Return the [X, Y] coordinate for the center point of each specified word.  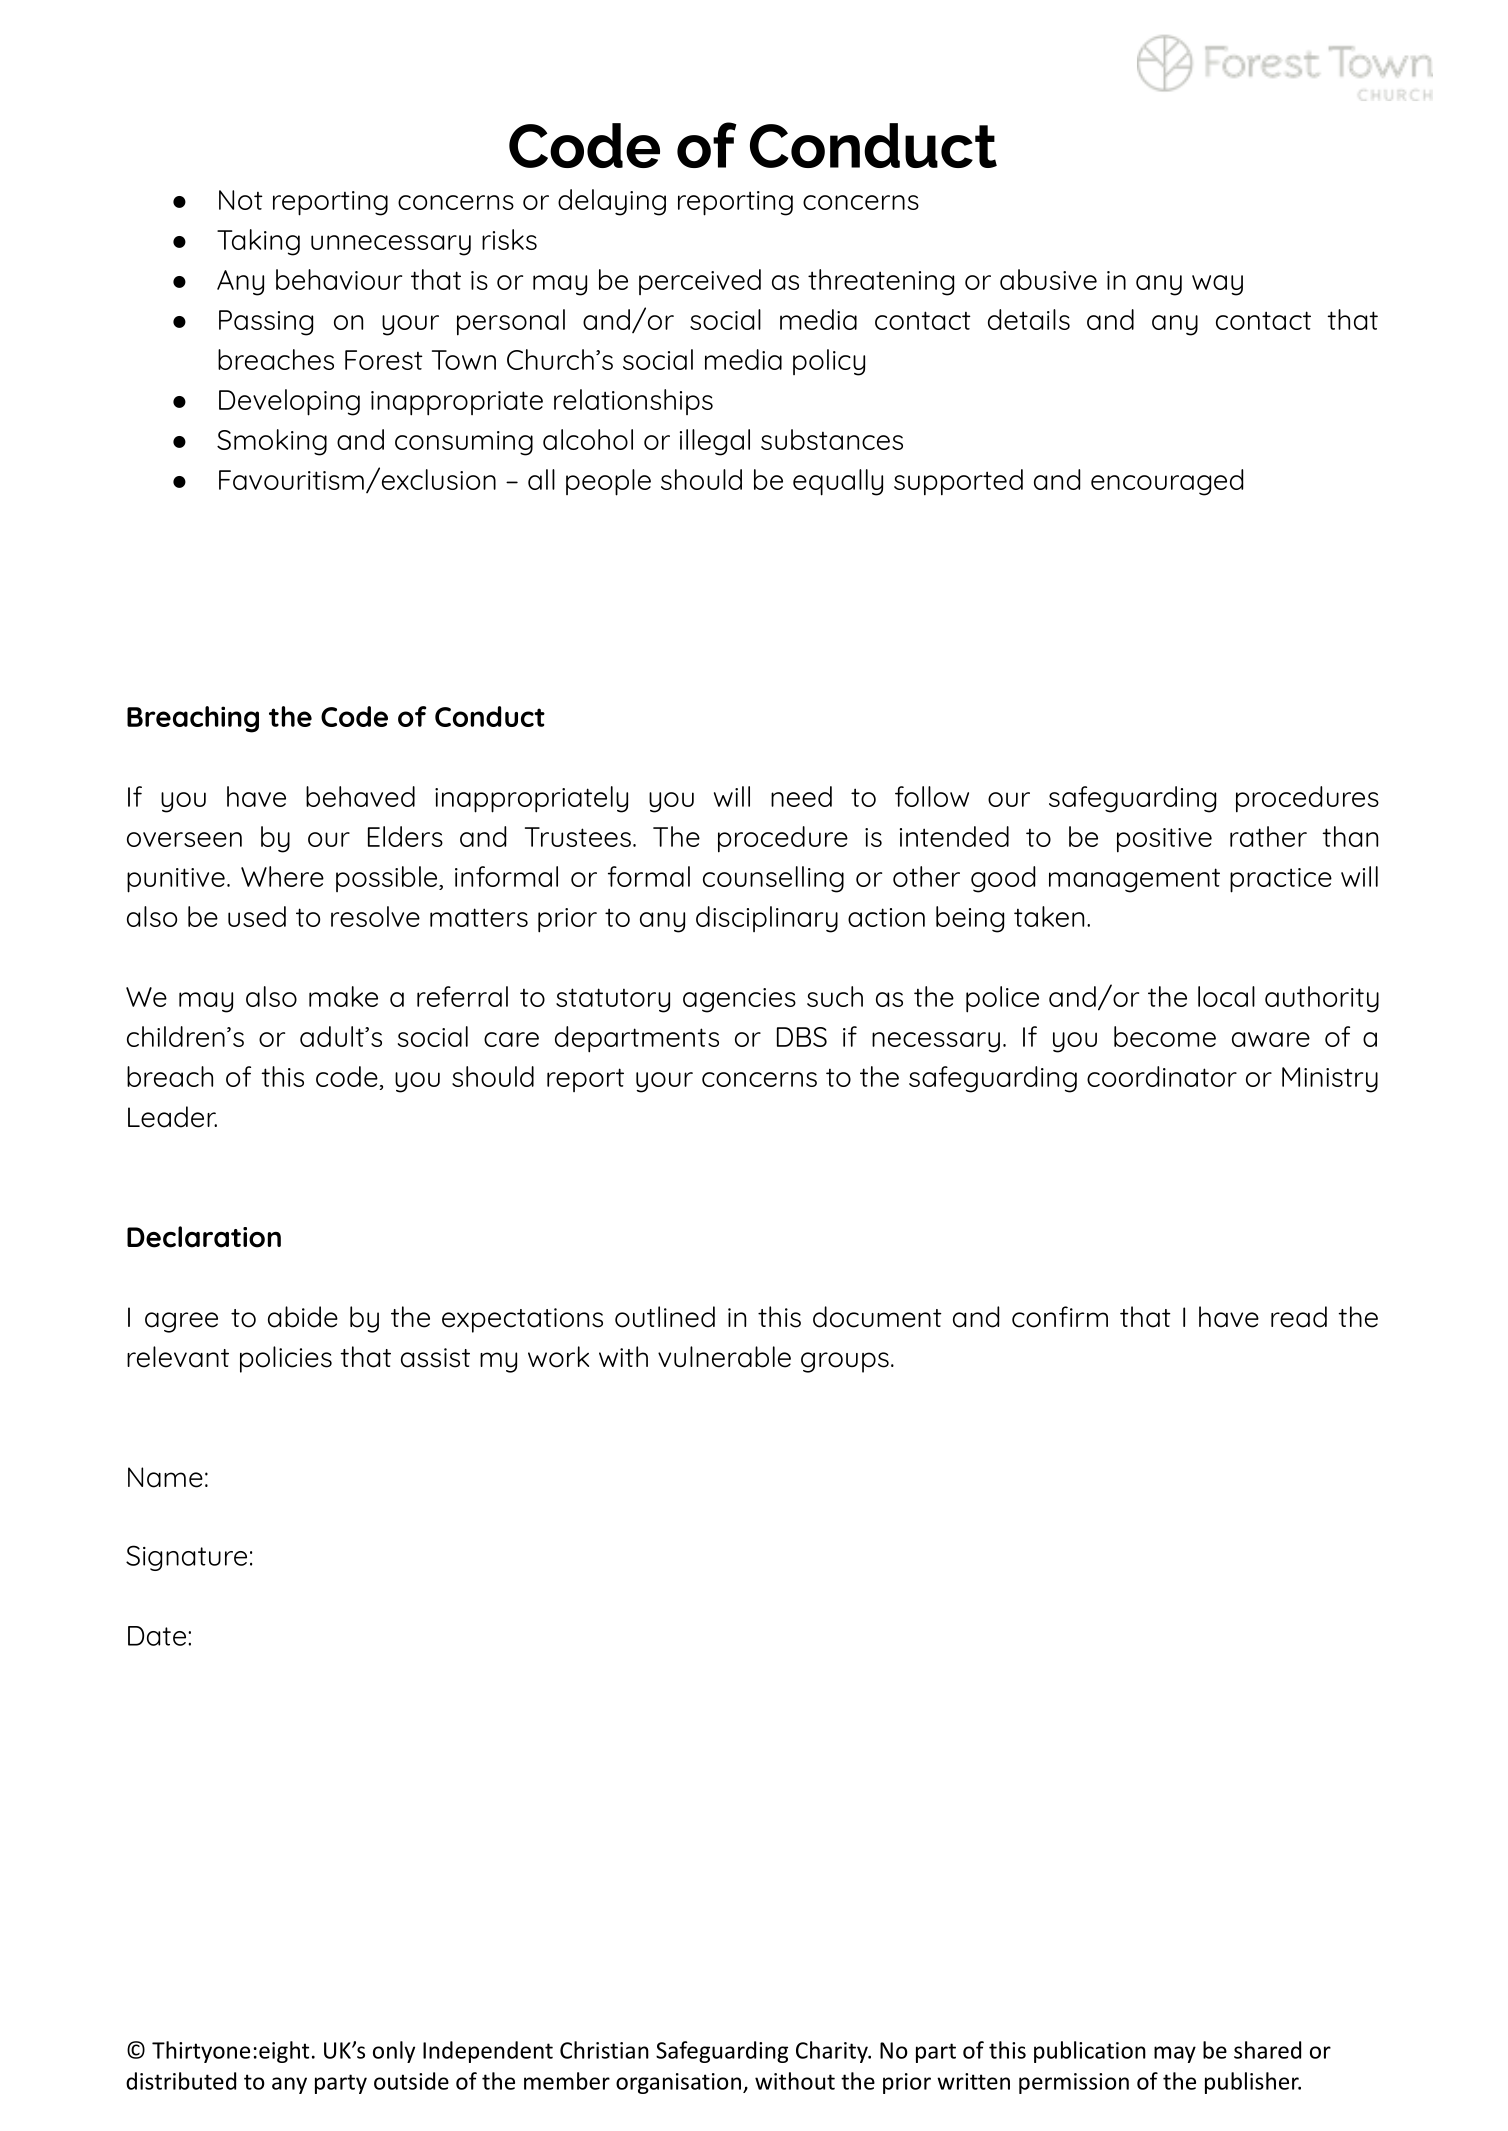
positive [1164, 840]
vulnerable [724, 1357]
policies [286, 1359]
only [394, 2052]
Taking [258, 242]
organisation [678, 2083]
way [1217, 285]
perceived [700, 282]
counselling [773, 879]
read [1299, 1317]
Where [282, 876]
